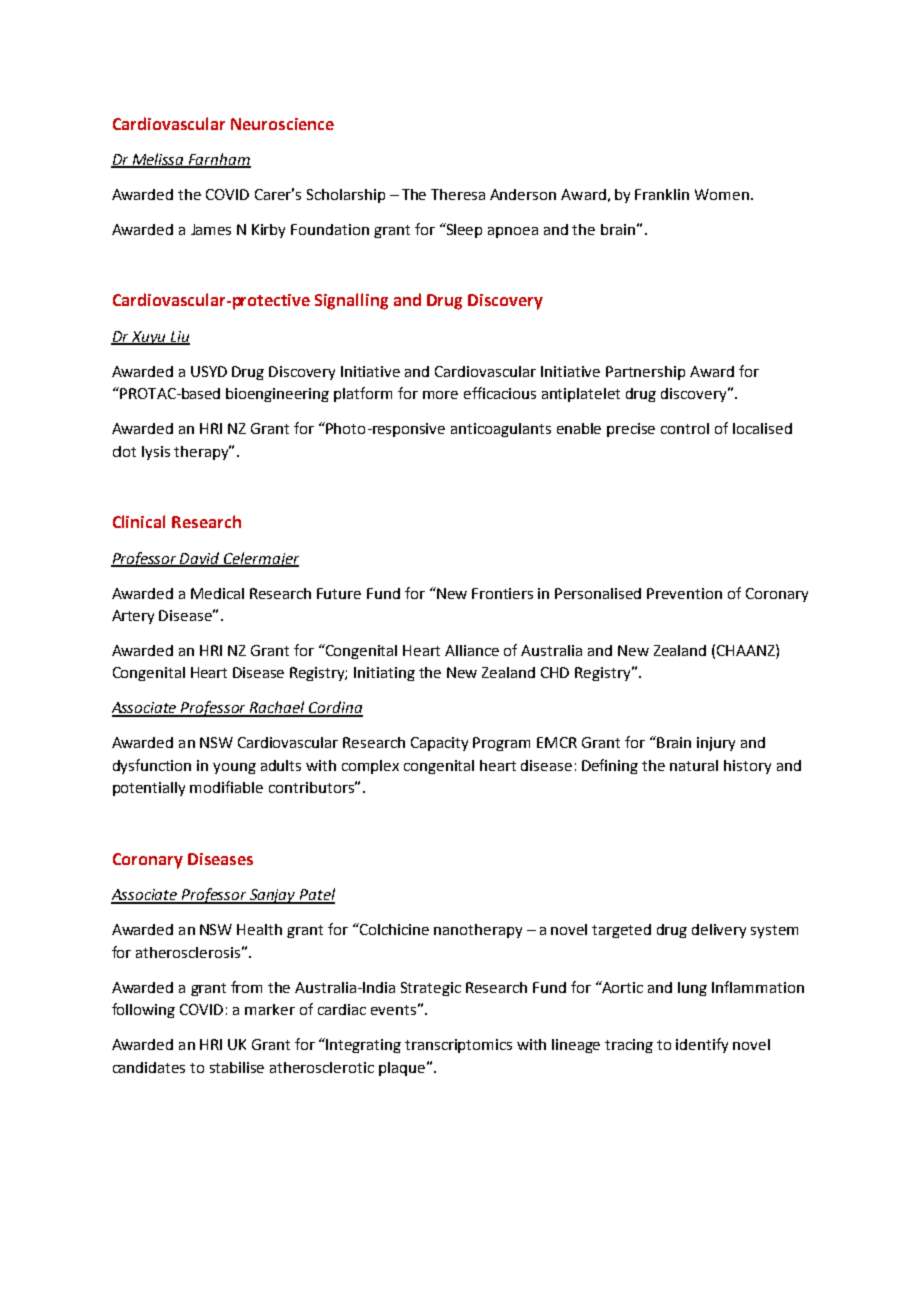 The width and height of the document is (924, 1308). I want to click on Prevention, so click(684, 593).
